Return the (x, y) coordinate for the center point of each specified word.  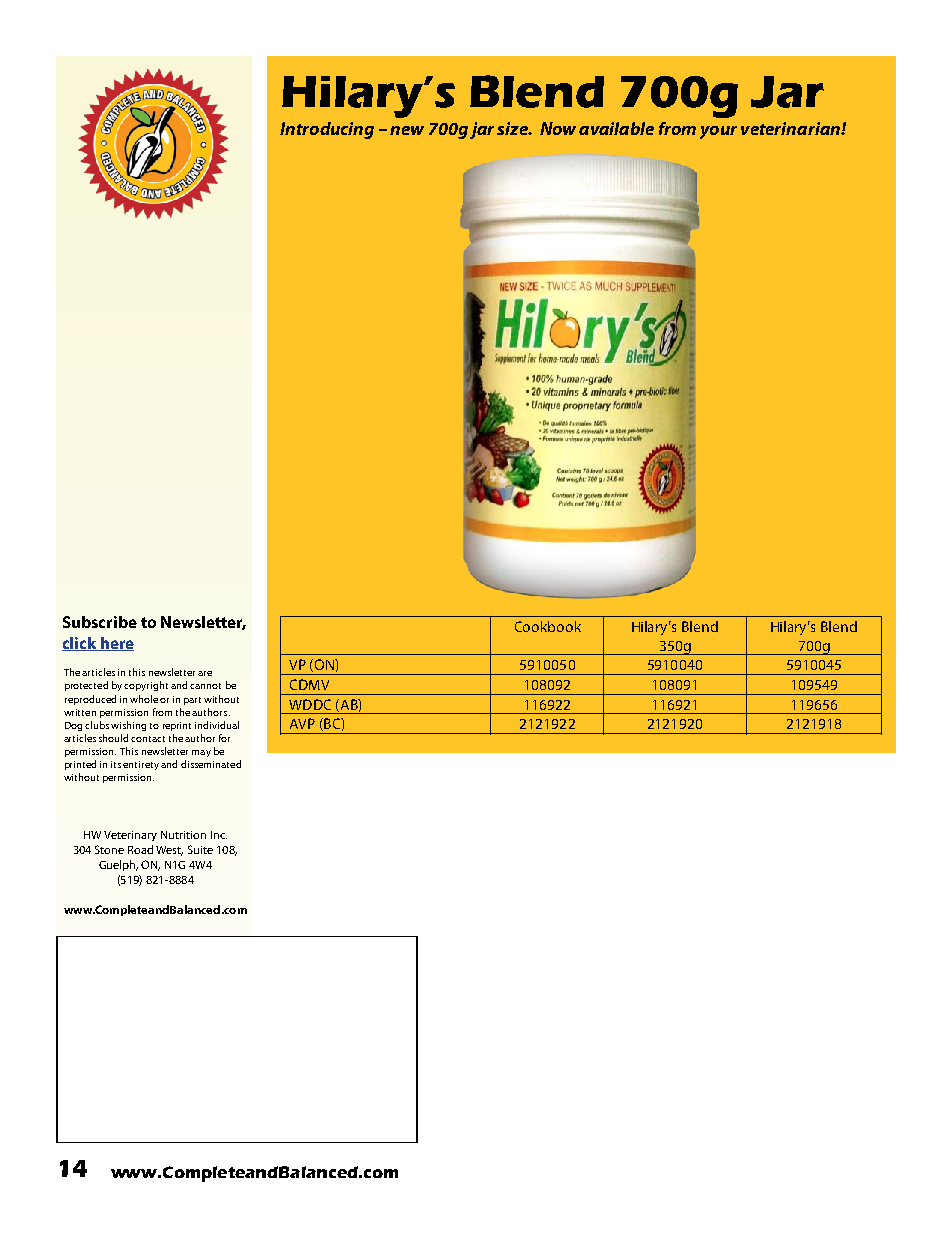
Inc (219, 835)
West (169, 851)
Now (558, 128)
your (718, 132)
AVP (302, 723)
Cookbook (548, 626)
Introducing (327, 130)
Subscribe (100, 622)
